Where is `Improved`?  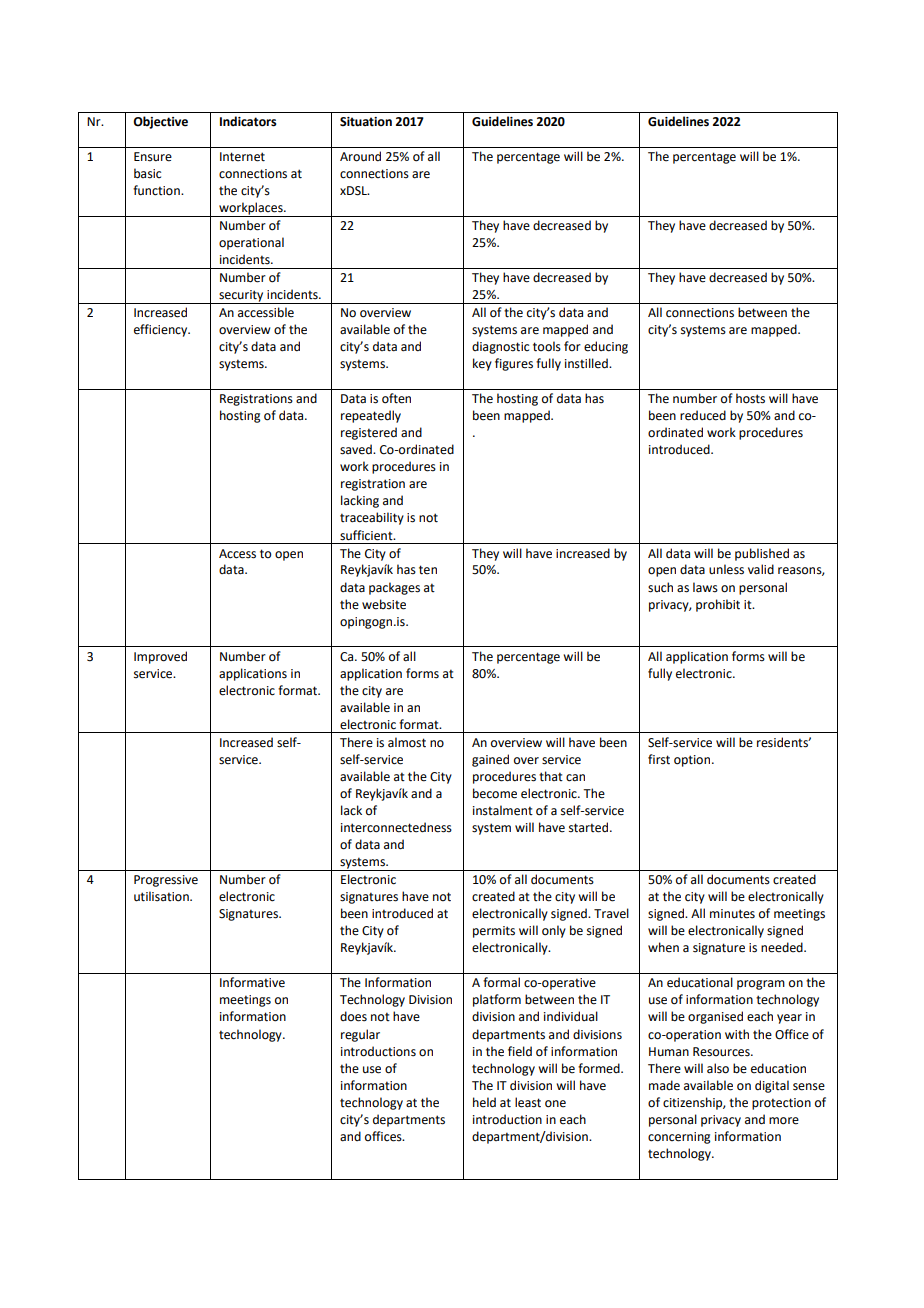 Improved is located at coordinates (160, 657).
